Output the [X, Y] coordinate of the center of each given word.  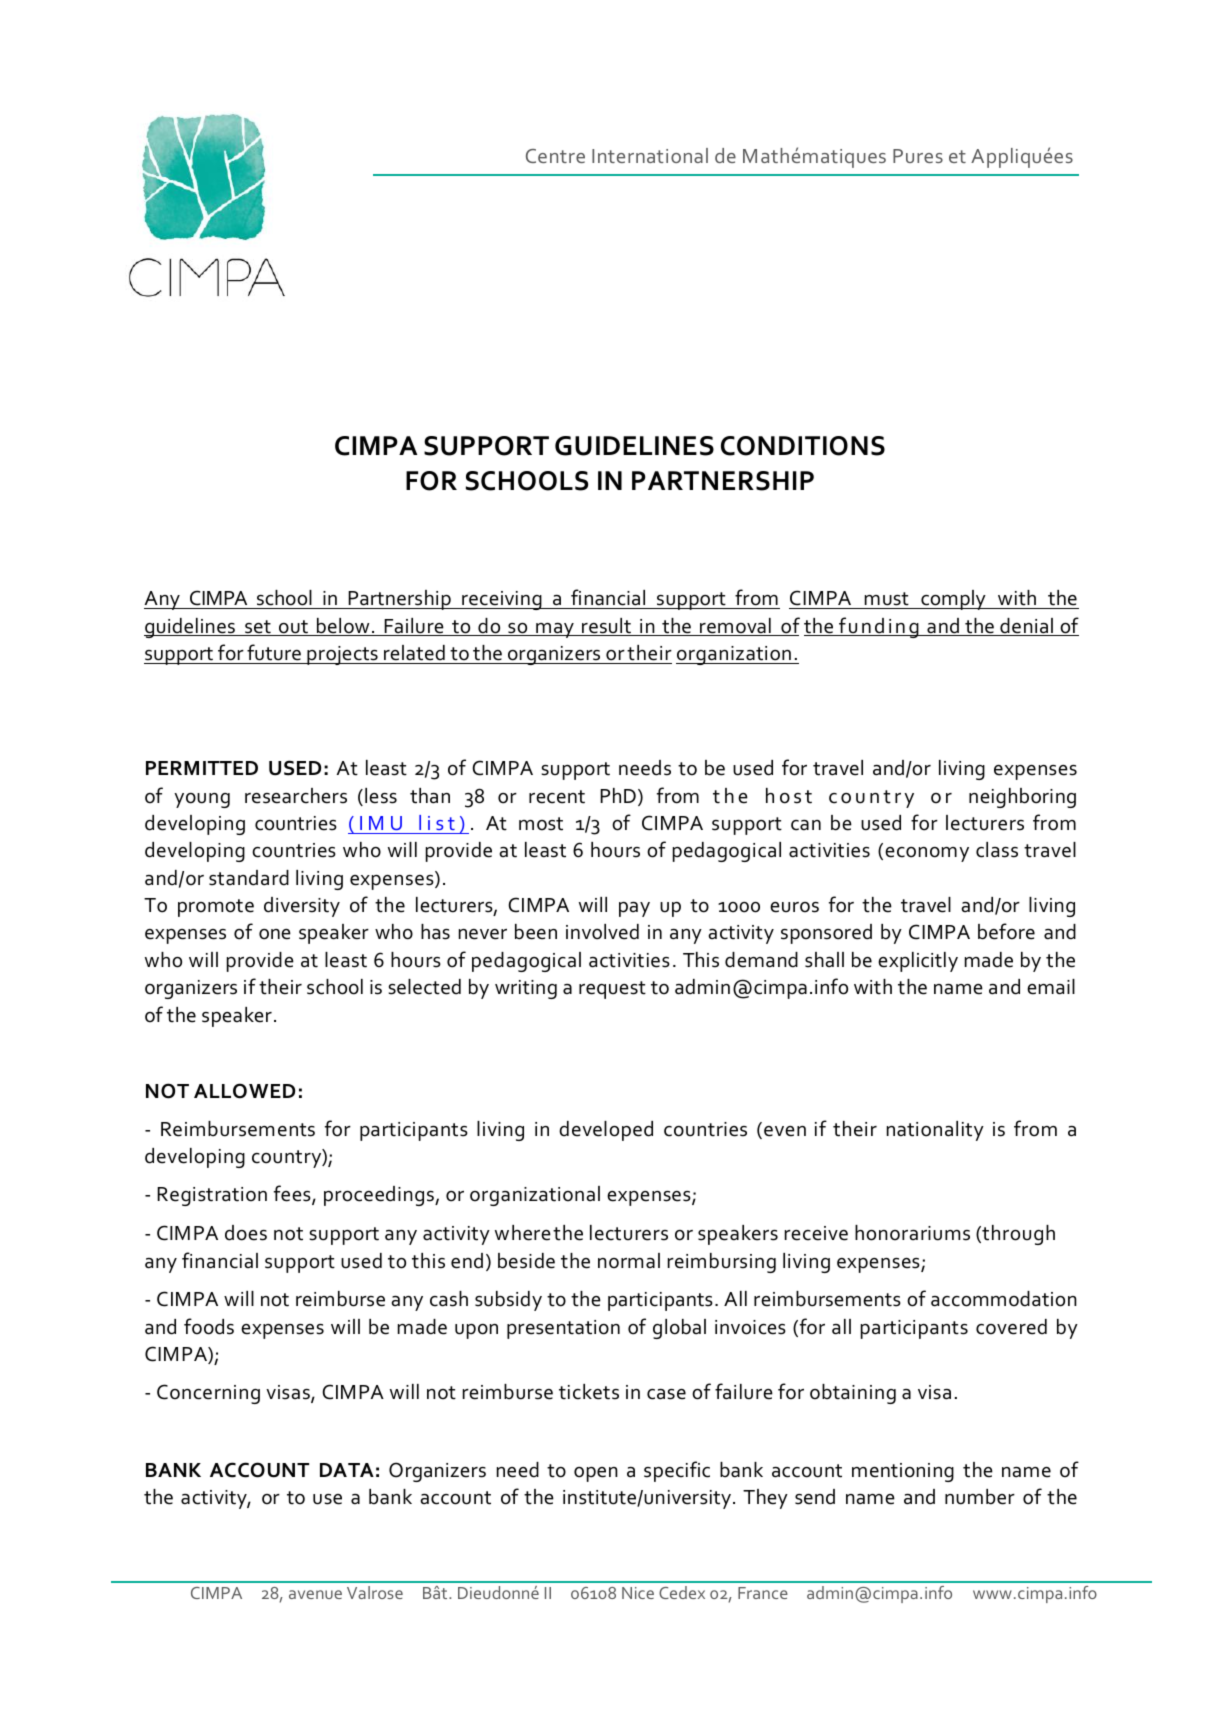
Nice [638, 1593]
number [980, 1497]
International [650, 155]
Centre [555, 156]
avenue [315, 1594]
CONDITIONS [803, 446]
